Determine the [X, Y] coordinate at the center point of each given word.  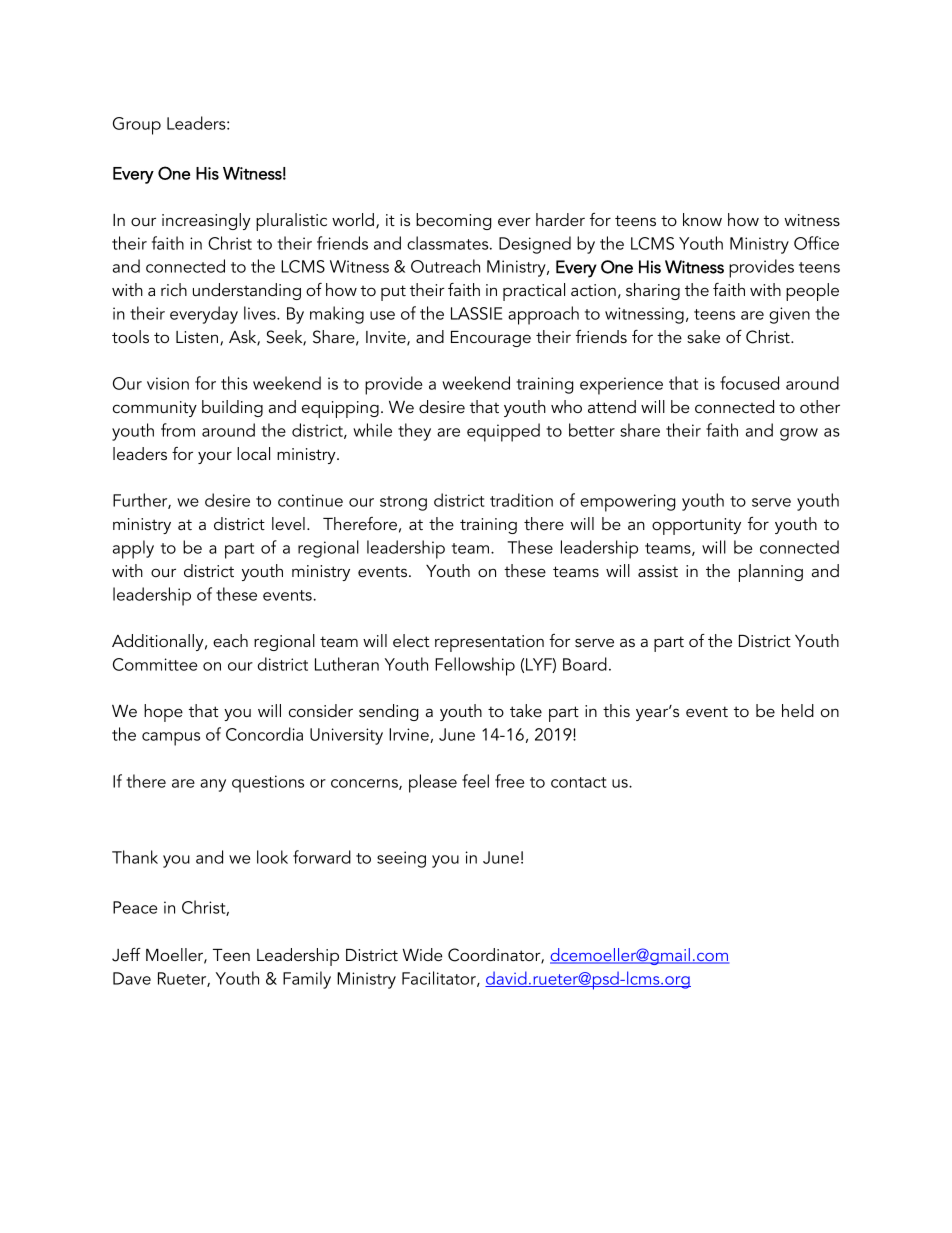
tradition [521, 500]
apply [133, 549]
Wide [423, 954]
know [702, 219]
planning [771, 573]
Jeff [126, 955]
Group [137, 126]
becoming [453, 221]
